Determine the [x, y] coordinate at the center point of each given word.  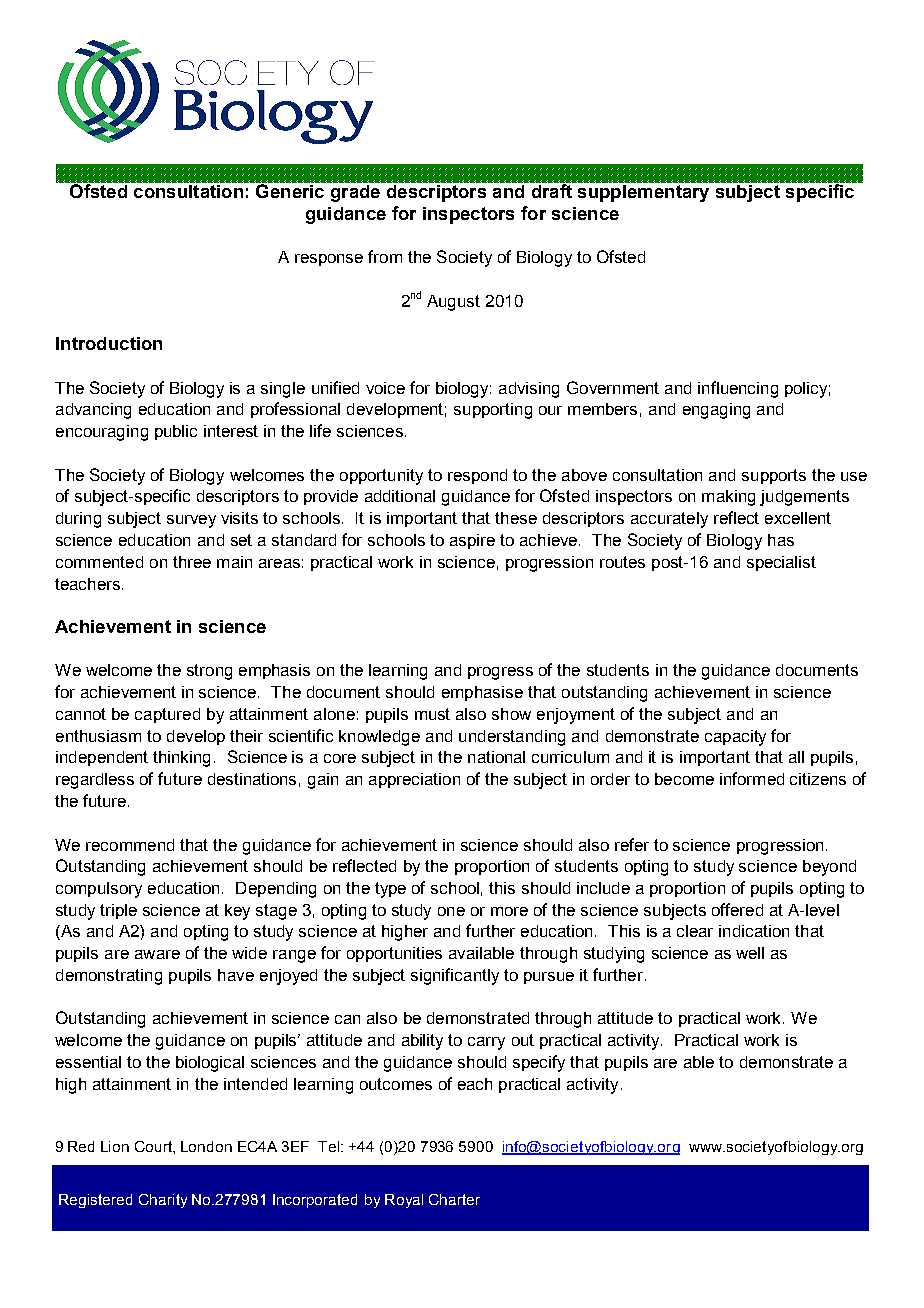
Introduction [109, 343]
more [509, 911]
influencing [738, 389]
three [192, 562]
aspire [472, 541]
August [453, 303]
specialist [781, 563]
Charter [454, 1199]
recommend [130, 845]
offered [737, 909]
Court [154, 1146]
